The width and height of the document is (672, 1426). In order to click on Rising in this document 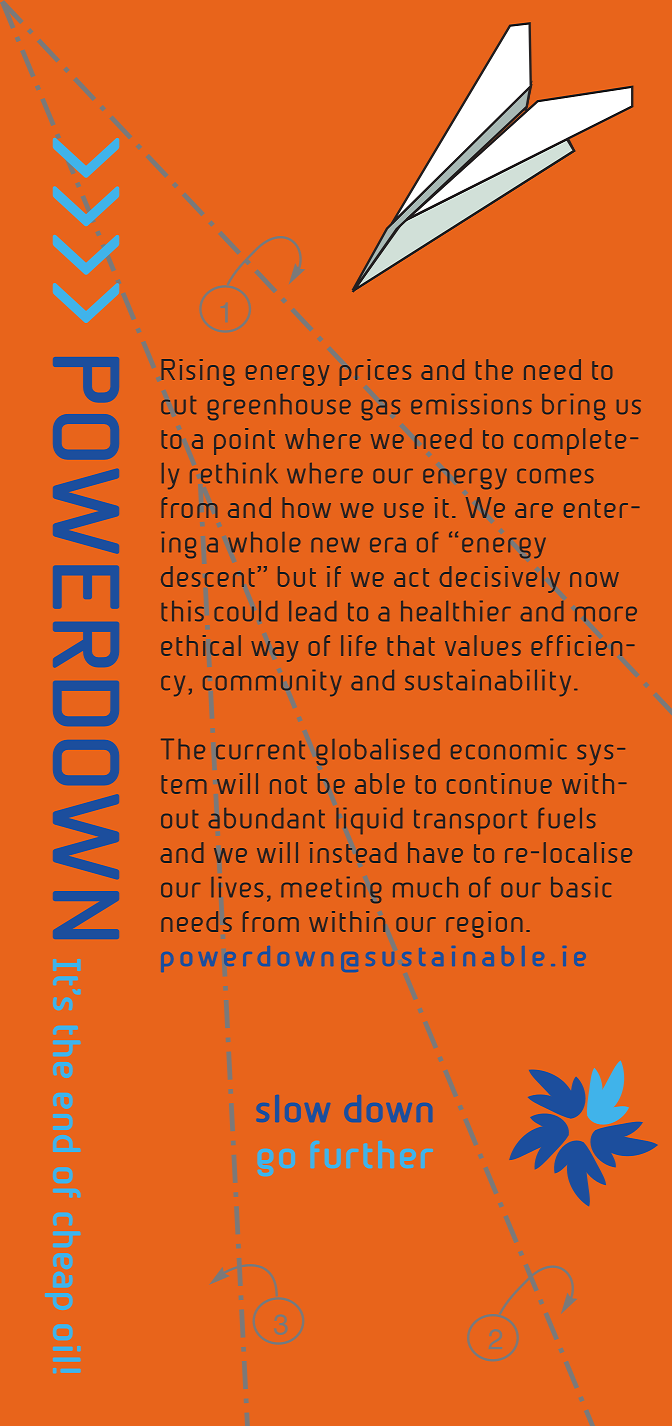, I will do `click(198, 372)`.
